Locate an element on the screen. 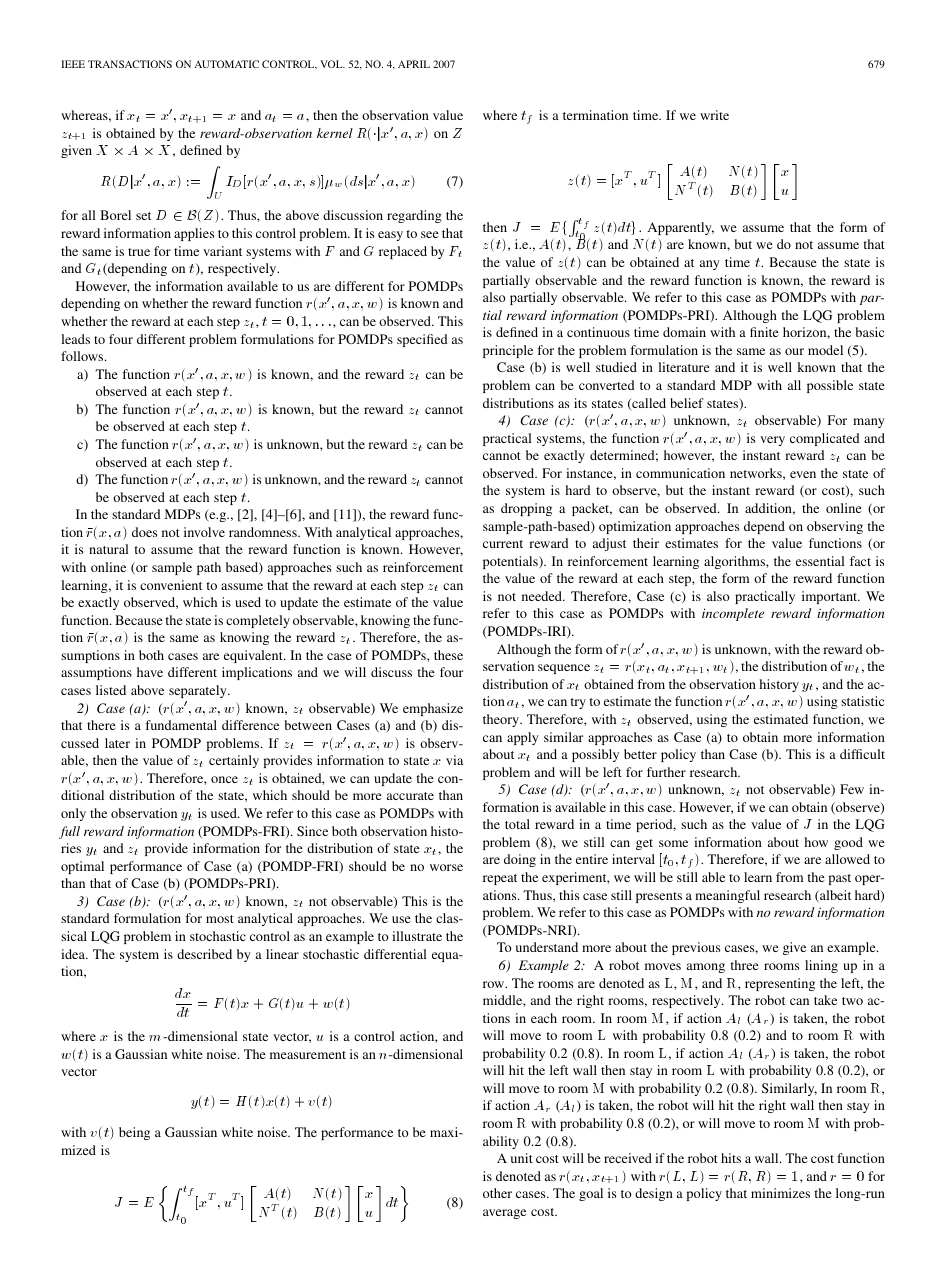 The width and height of the screenshot is (952, 1270). APRIL is located at coordinates (414, 64).
